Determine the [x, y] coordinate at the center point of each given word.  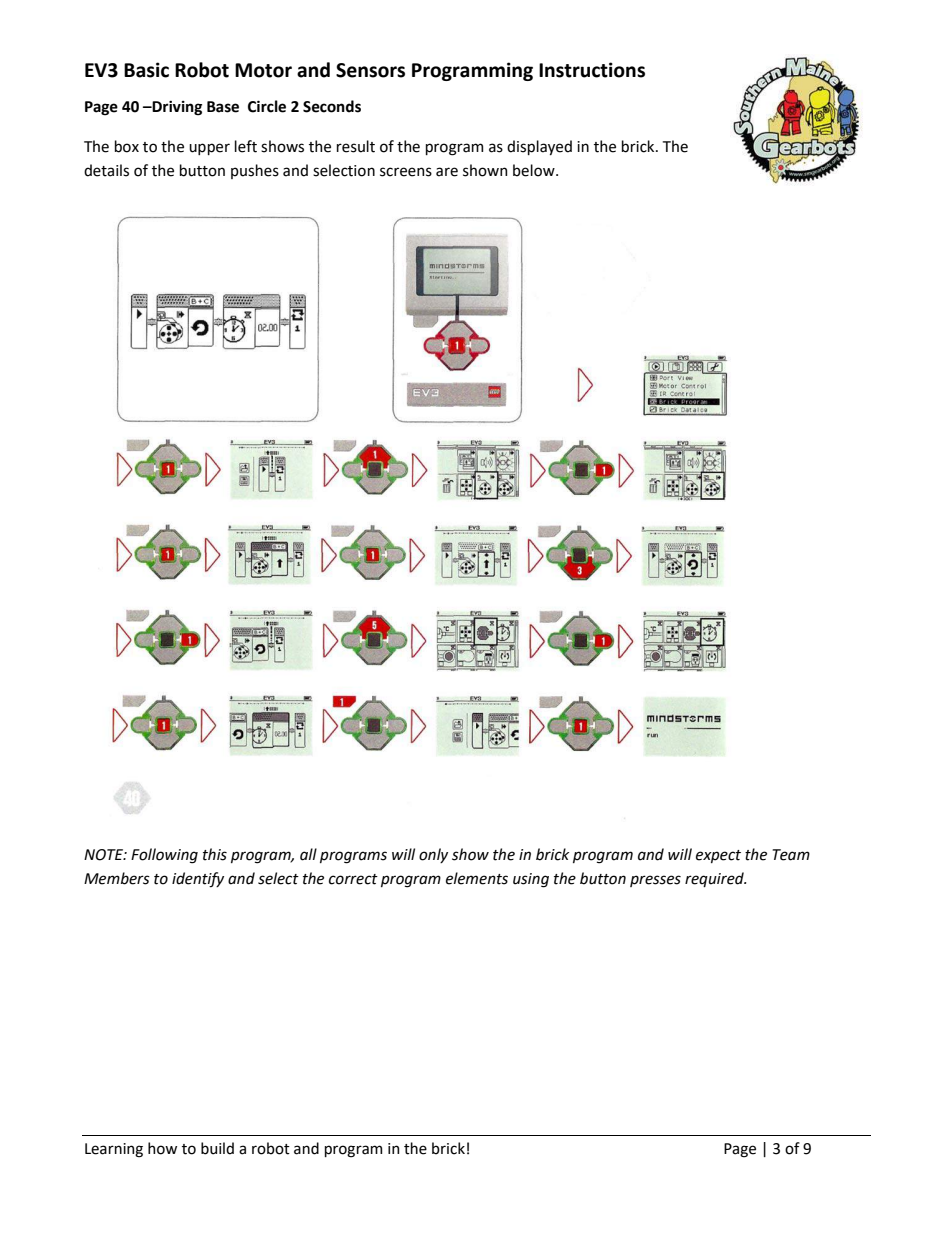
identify [198, 880]
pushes [255, 171]
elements [477, 878]
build [217, 1148]
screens [406, 172]
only [433, 855]
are [447, 172]
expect [718, 856]
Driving [176, 108]
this [215, 854]
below [535, 170]
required [715, 879]
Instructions [592, 70]
